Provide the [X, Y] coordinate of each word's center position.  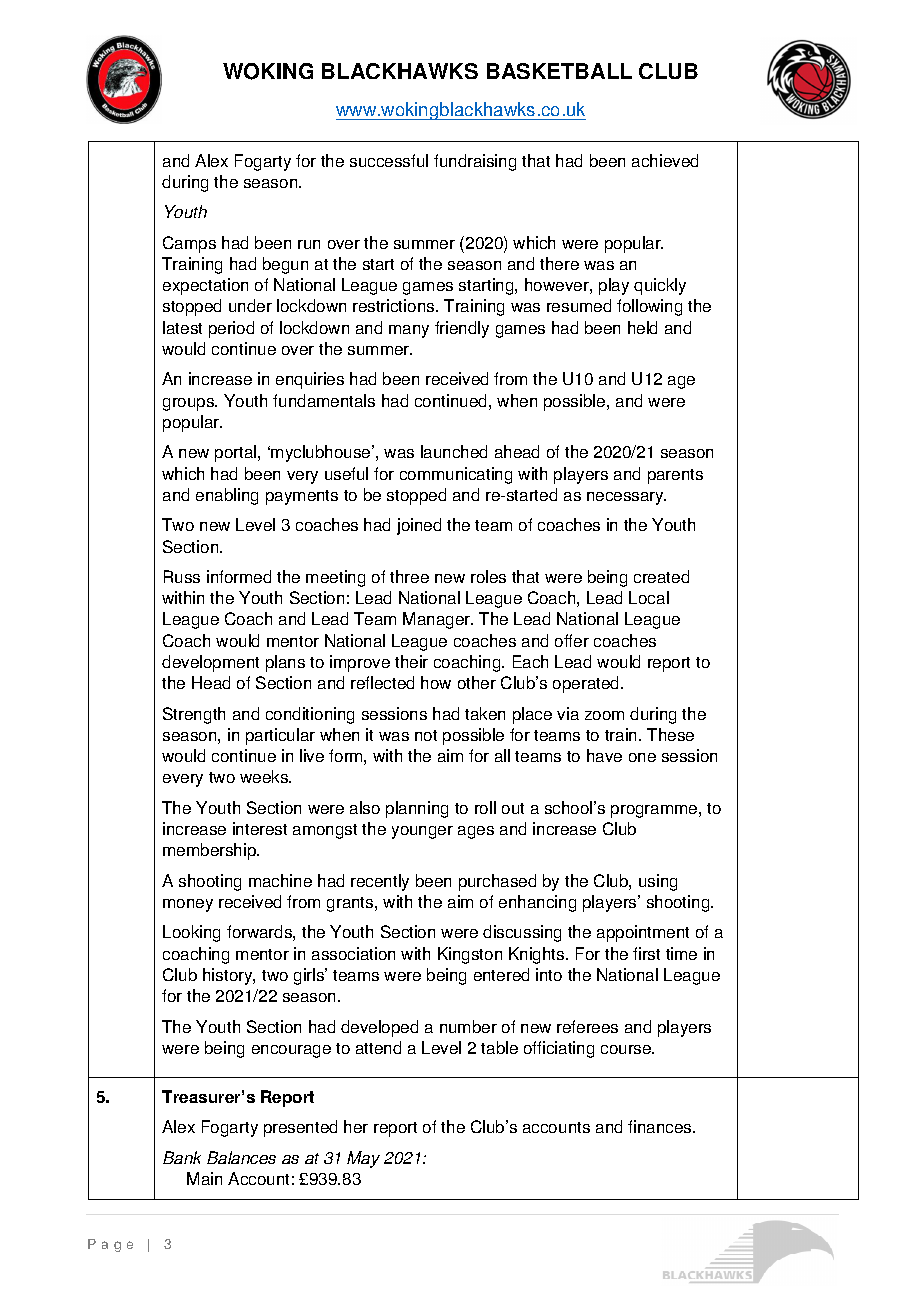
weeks [265, 776]
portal [237, 453]
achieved [665, 160]
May [363, 1159]
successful [389, 160]
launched [454, 451]
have [604, 755]
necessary [626, 498]
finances [661, 1126]
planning [417, 809]
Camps [189, 244]
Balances [241, 1157]
